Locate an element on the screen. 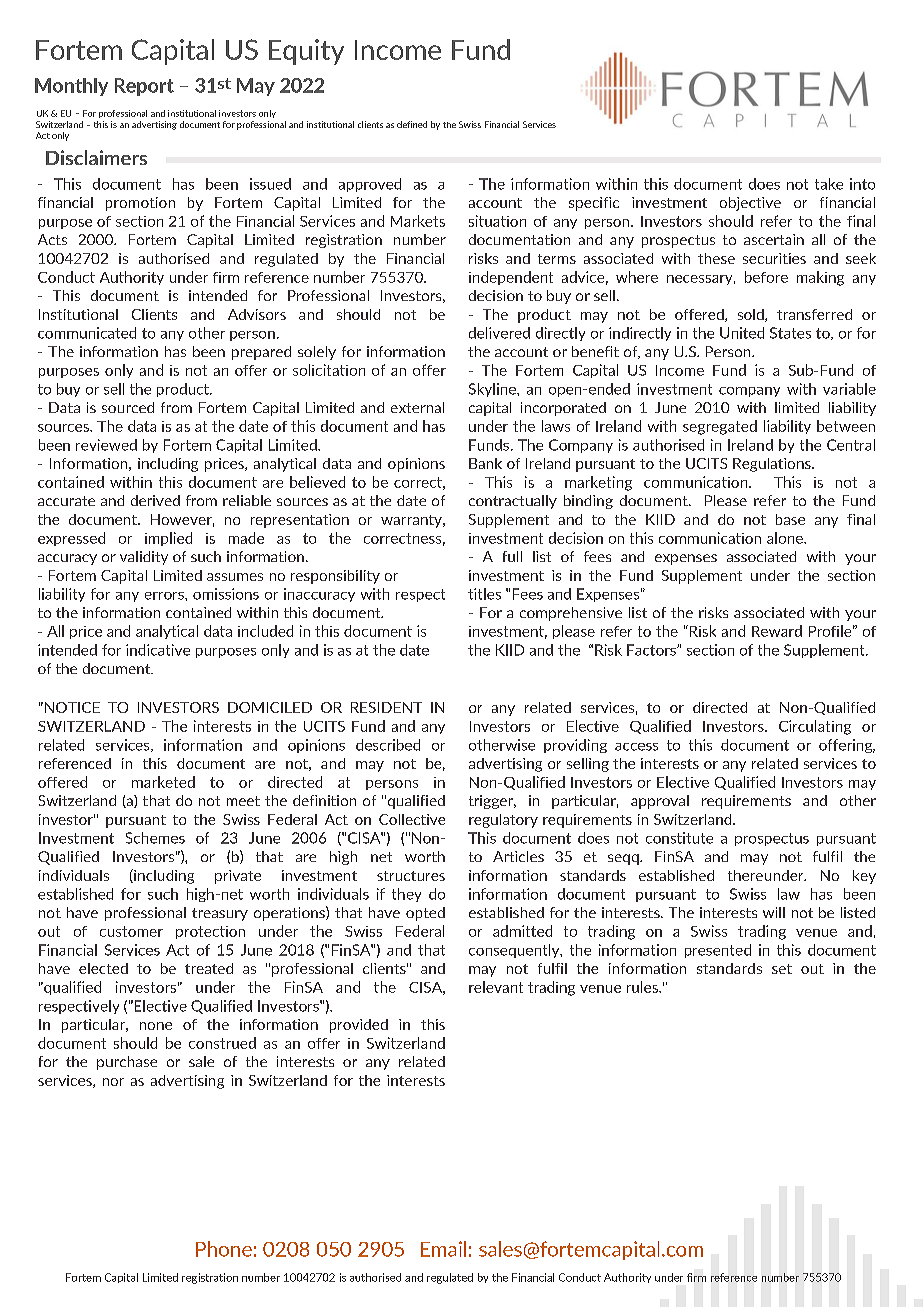 This screenshot has height=1308, width=924. defined is located at coordinates (412, 124).
